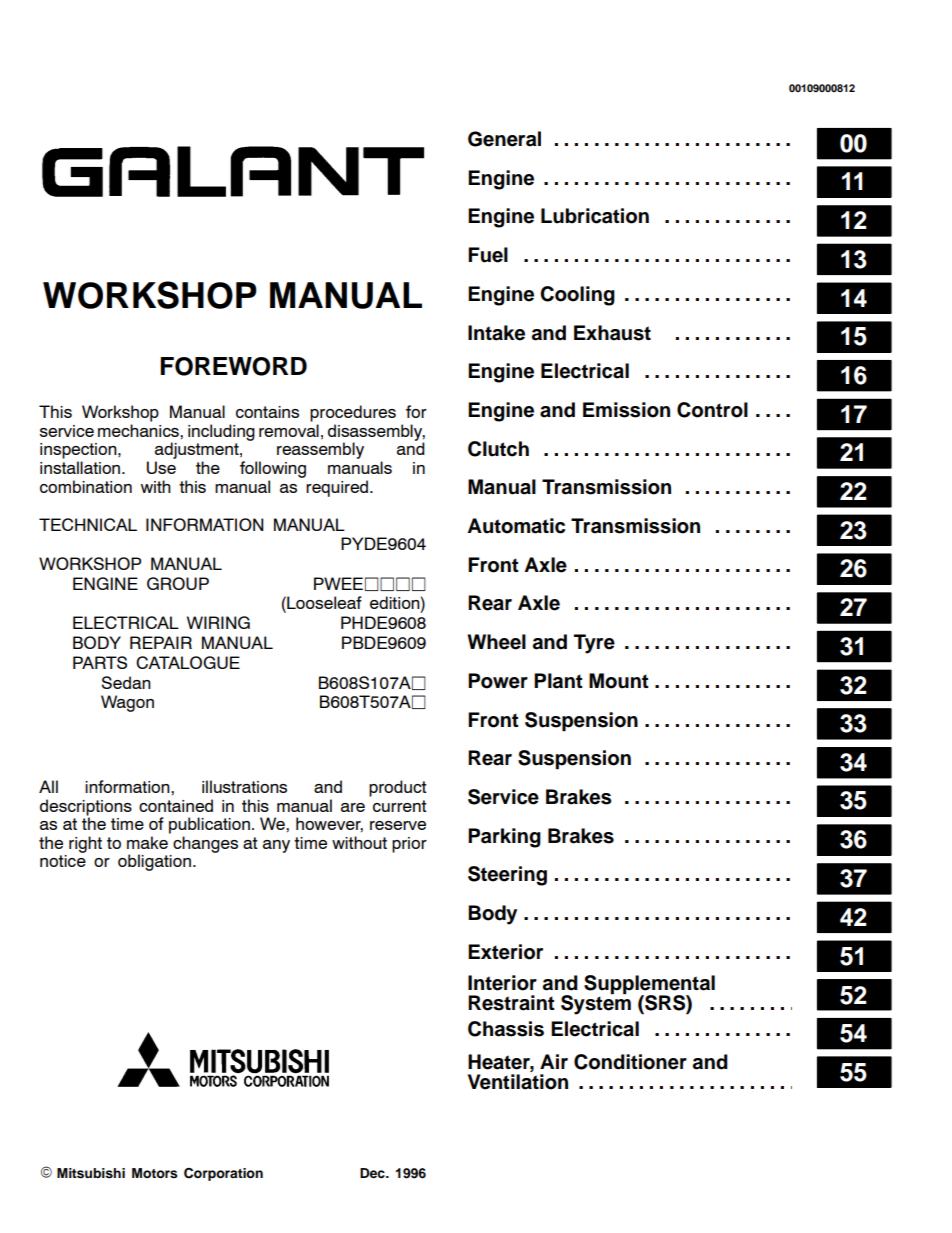  I want to click on General, so click(504, 139).
